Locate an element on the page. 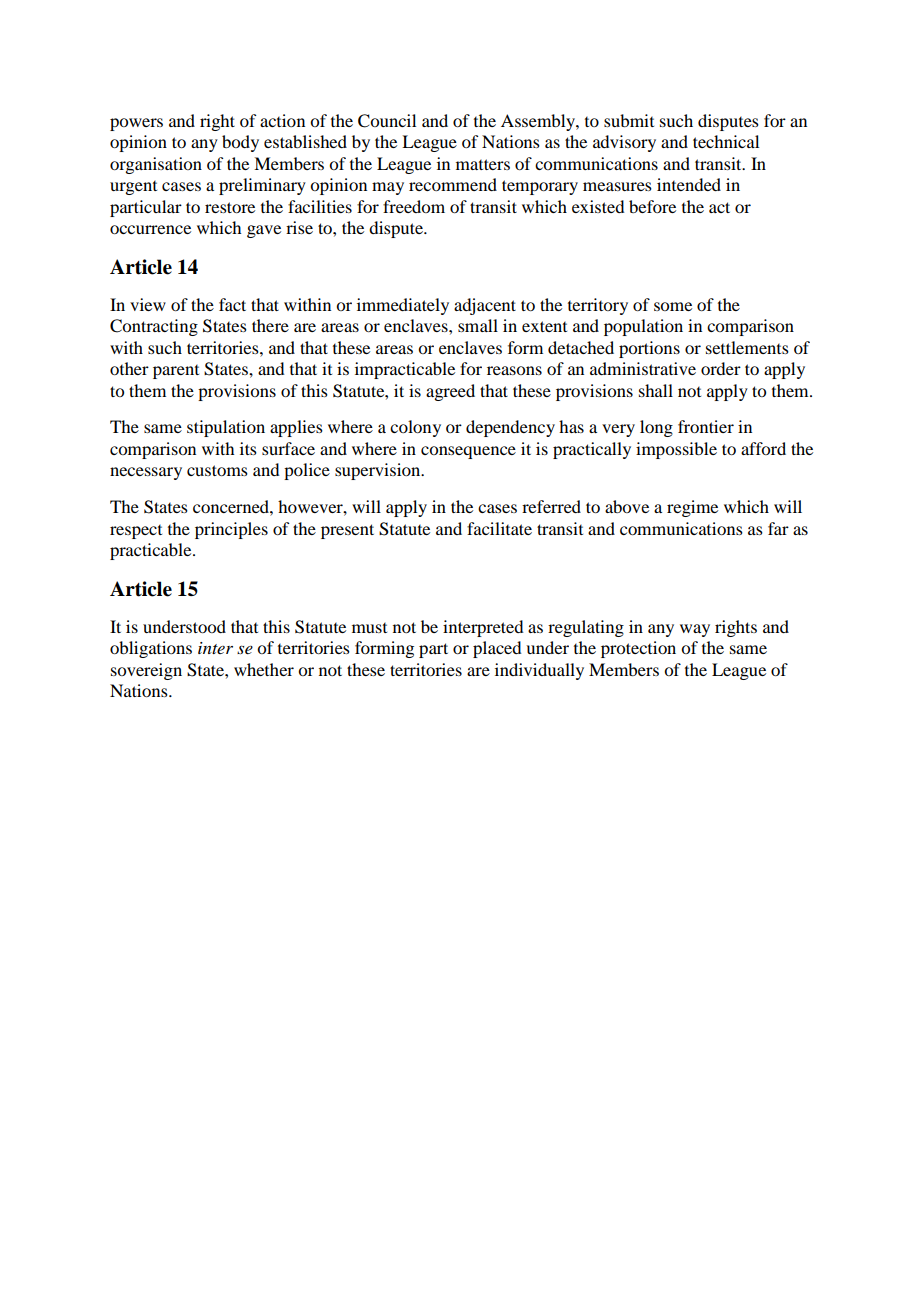 The width and height of the page is (924, 1308). body is located at coordinates (240, 143).
